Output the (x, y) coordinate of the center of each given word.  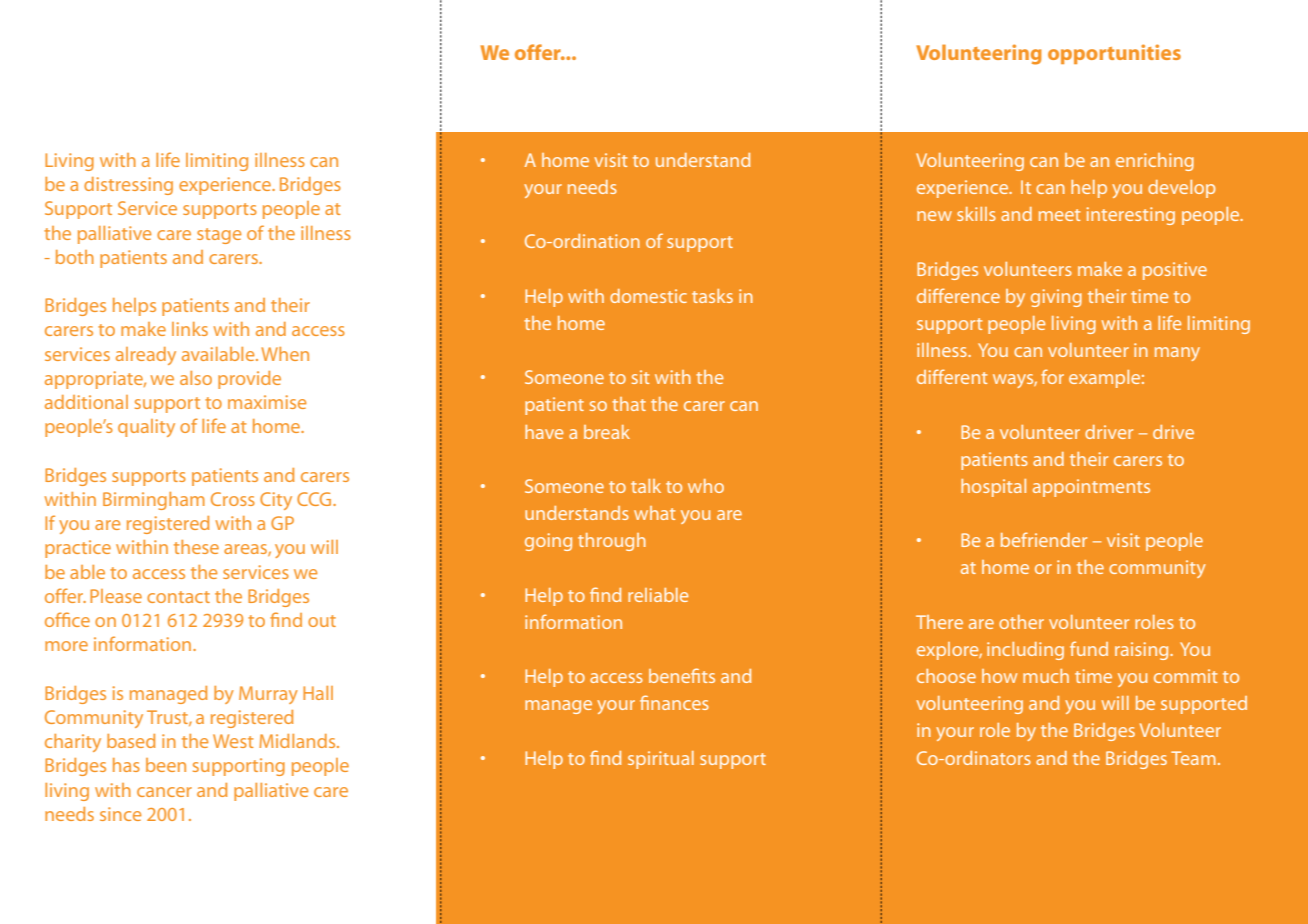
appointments (1091, 488)
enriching (1155, 162)
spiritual (661, 760)
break (607, 432)
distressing (128, 186)
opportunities (1114, 54)
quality (146, 428)
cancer (164, 792)
